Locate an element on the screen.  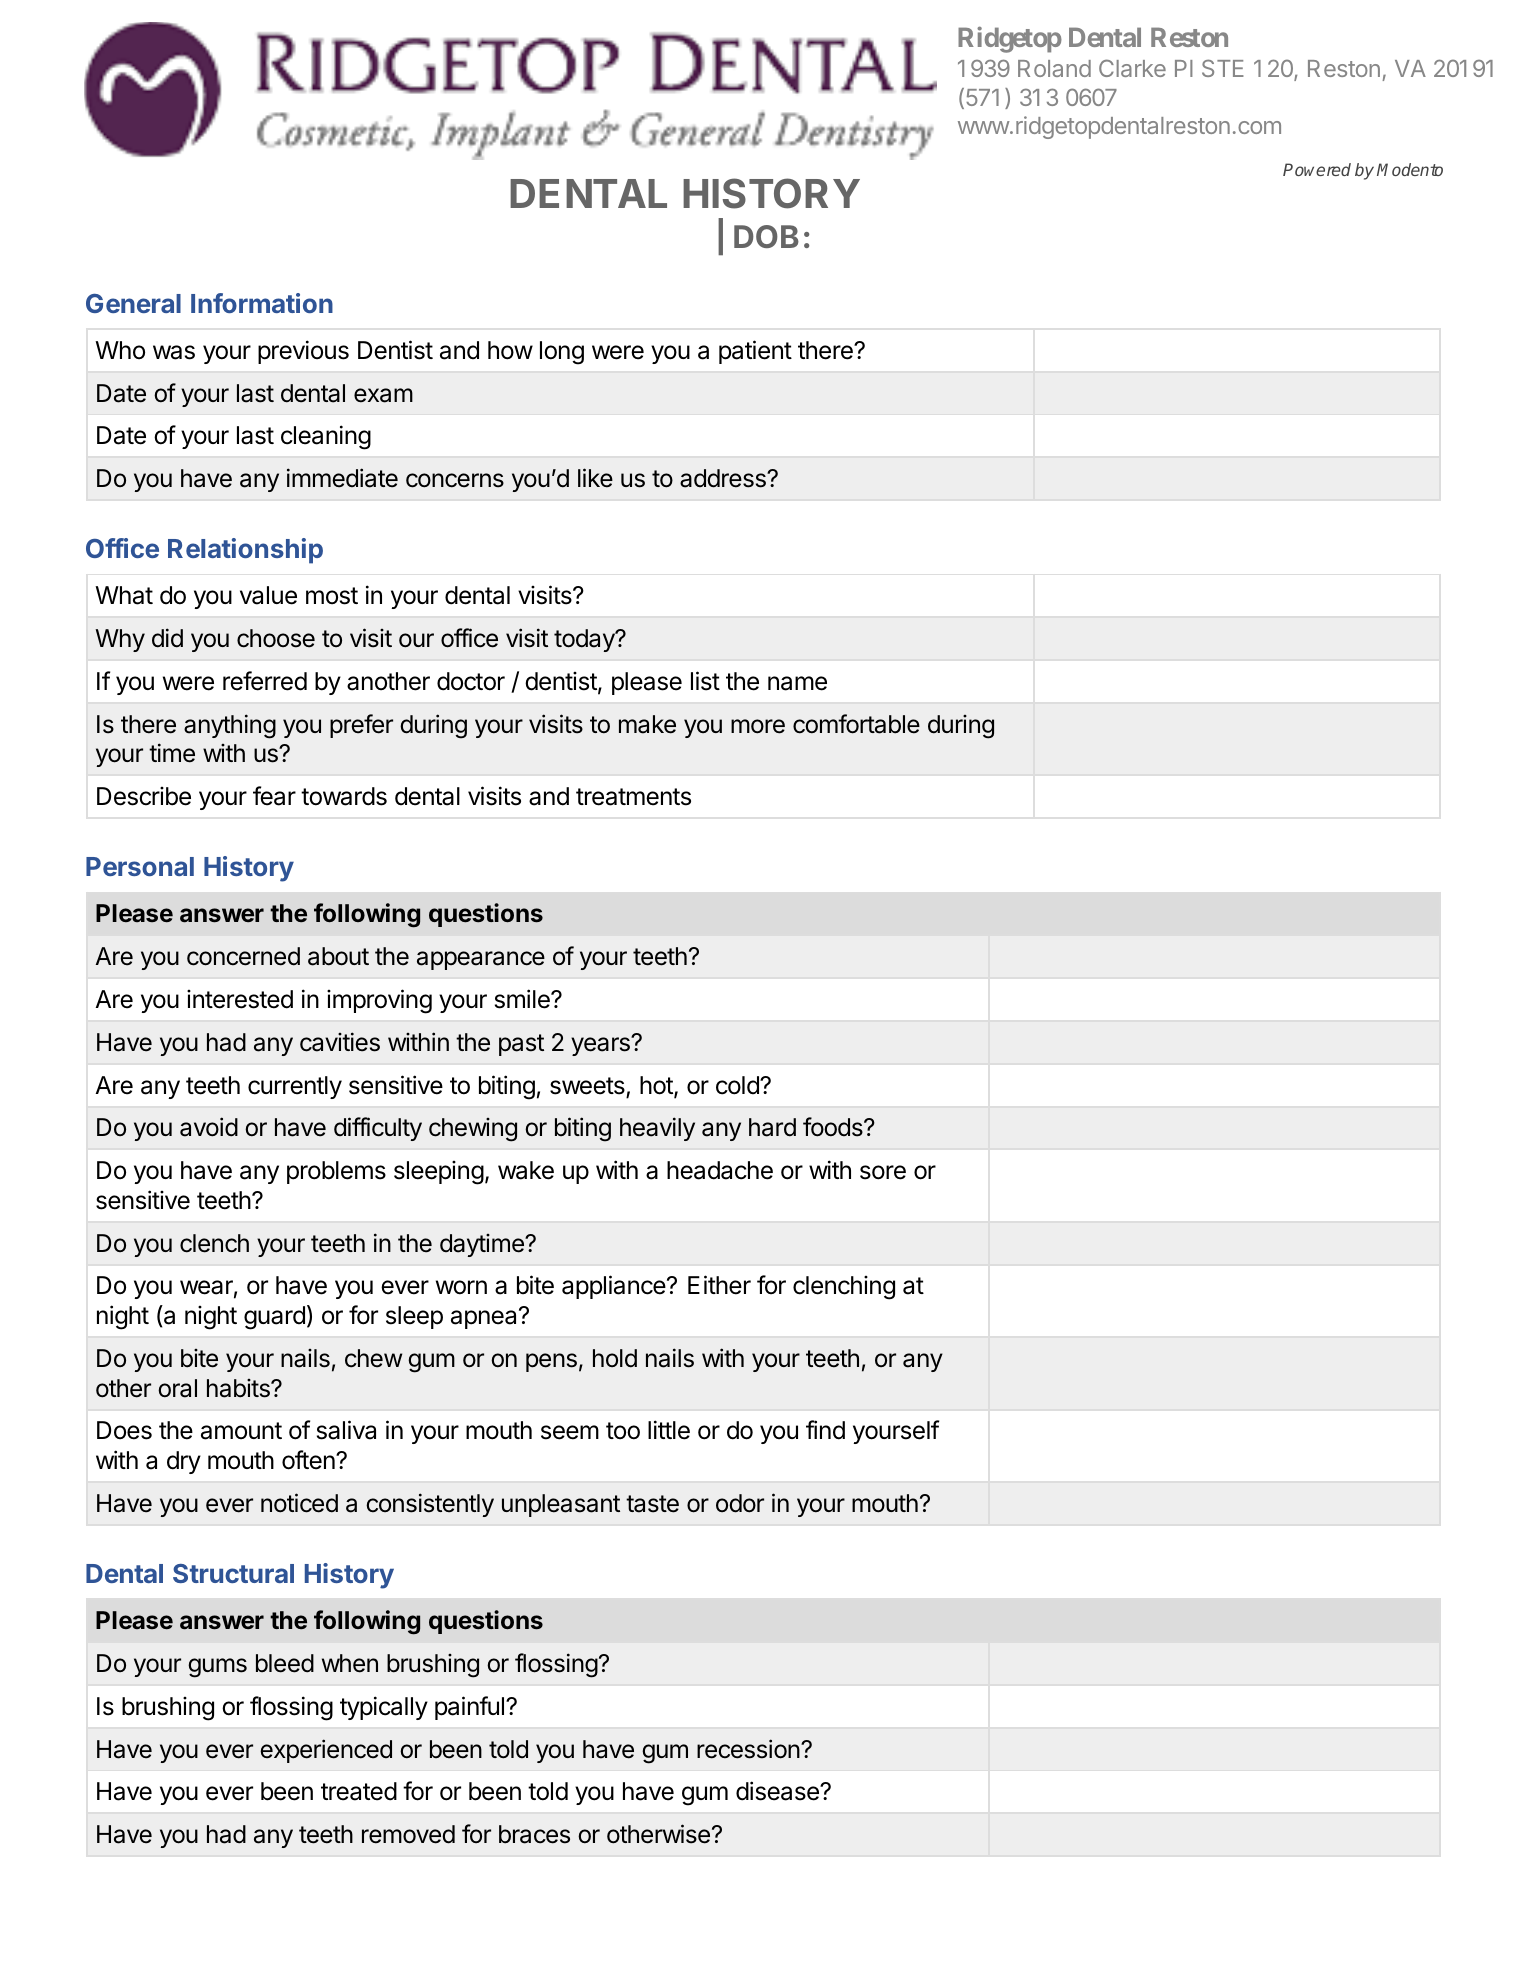
foods is located at coordinates (834, 1127).
